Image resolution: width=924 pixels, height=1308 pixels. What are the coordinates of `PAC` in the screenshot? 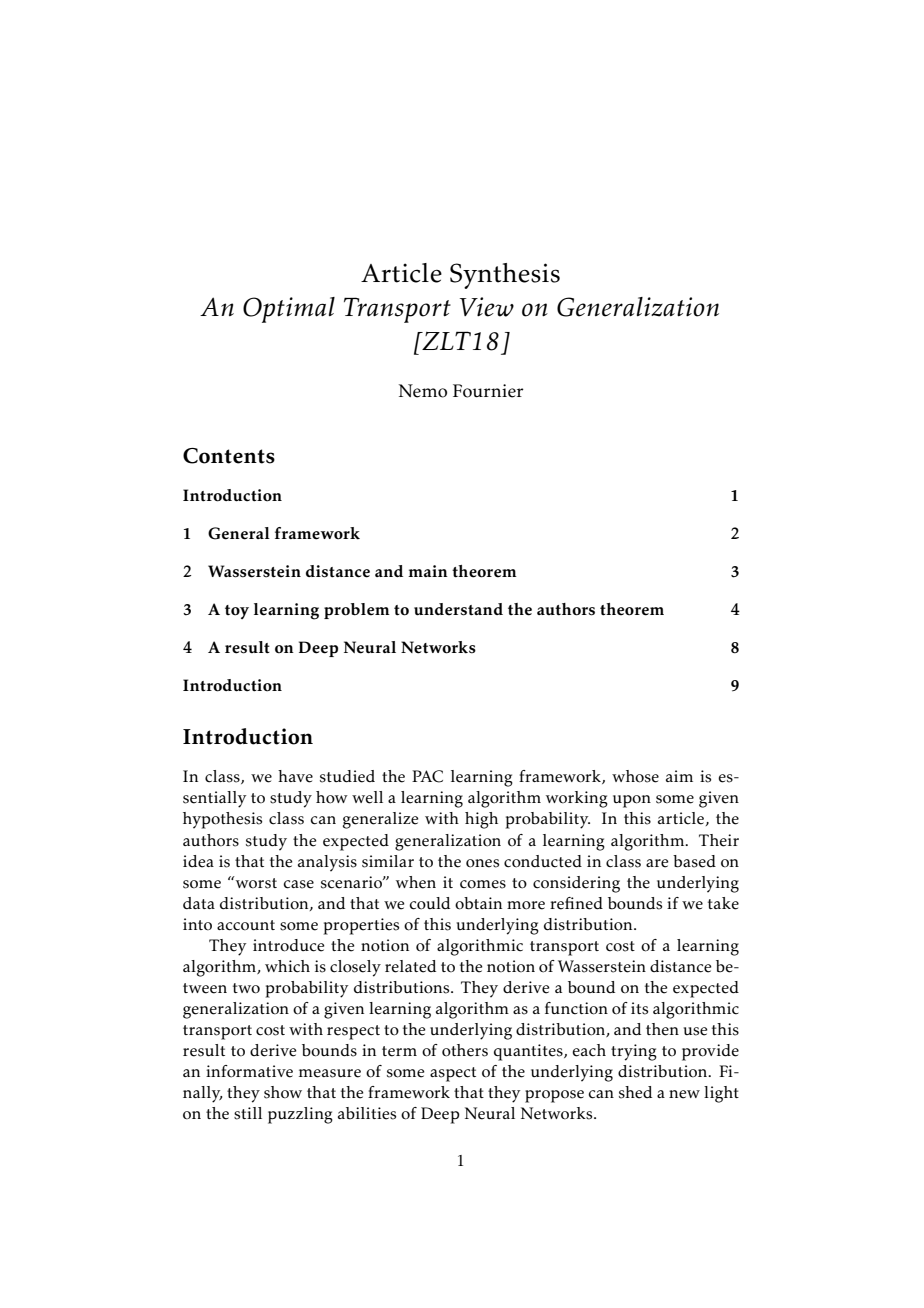 It's located at (427, 776).
